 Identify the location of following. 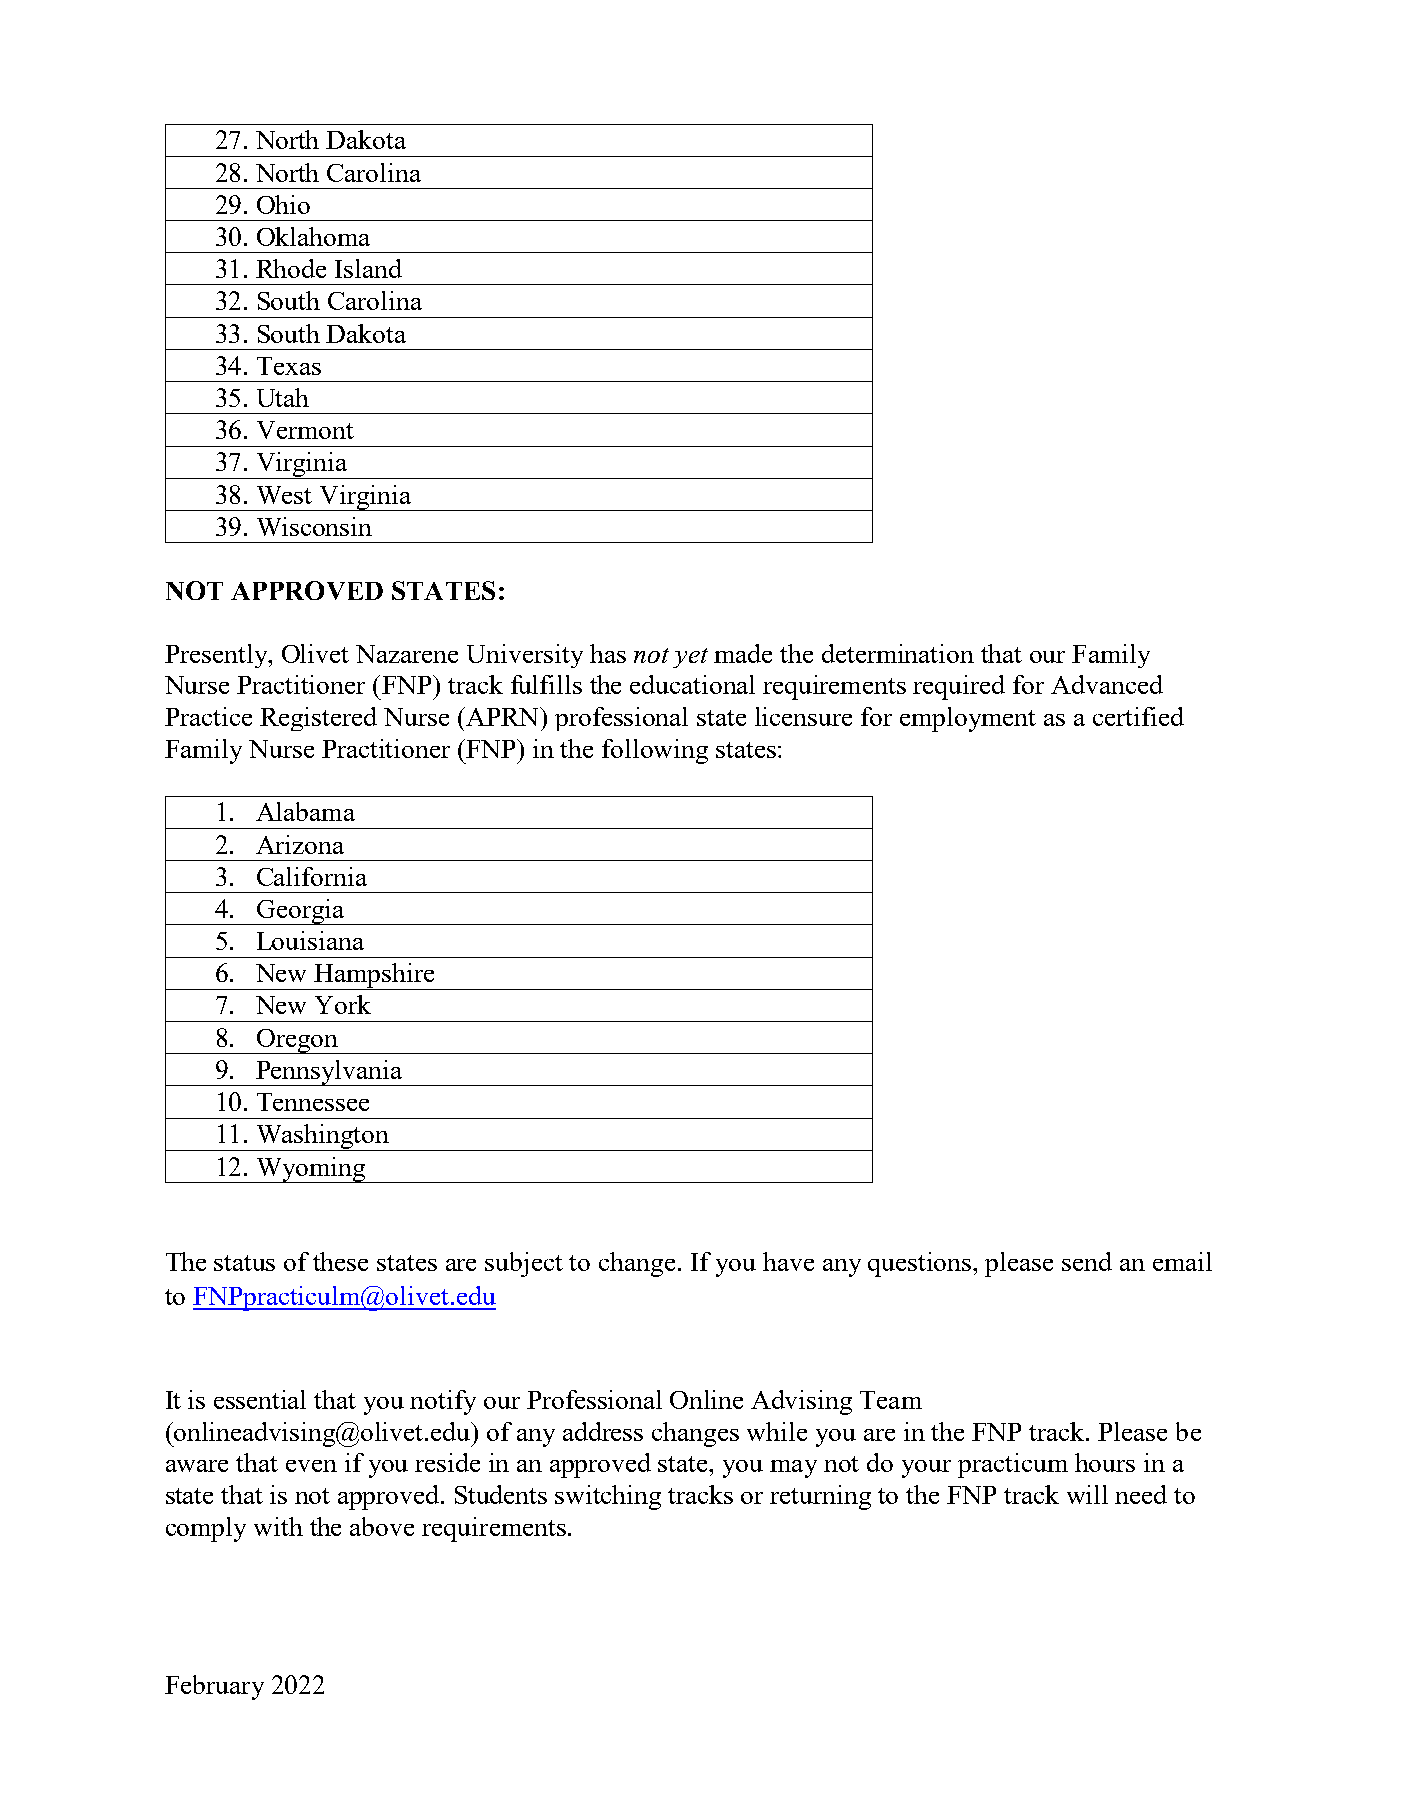
(655, 751).
